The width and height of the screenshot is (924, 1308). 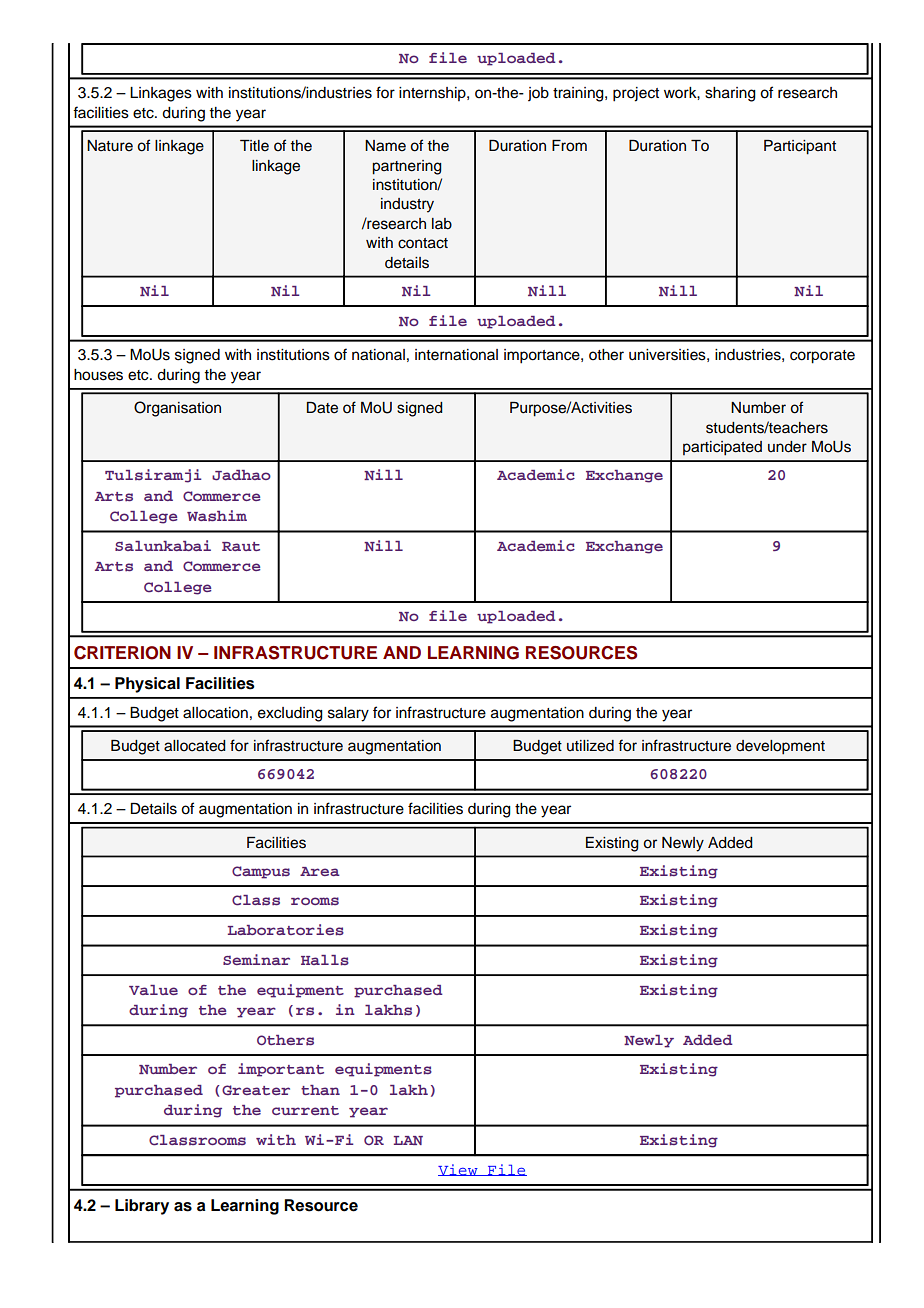 I want to click on utilized, so click(x=590, y=746).
